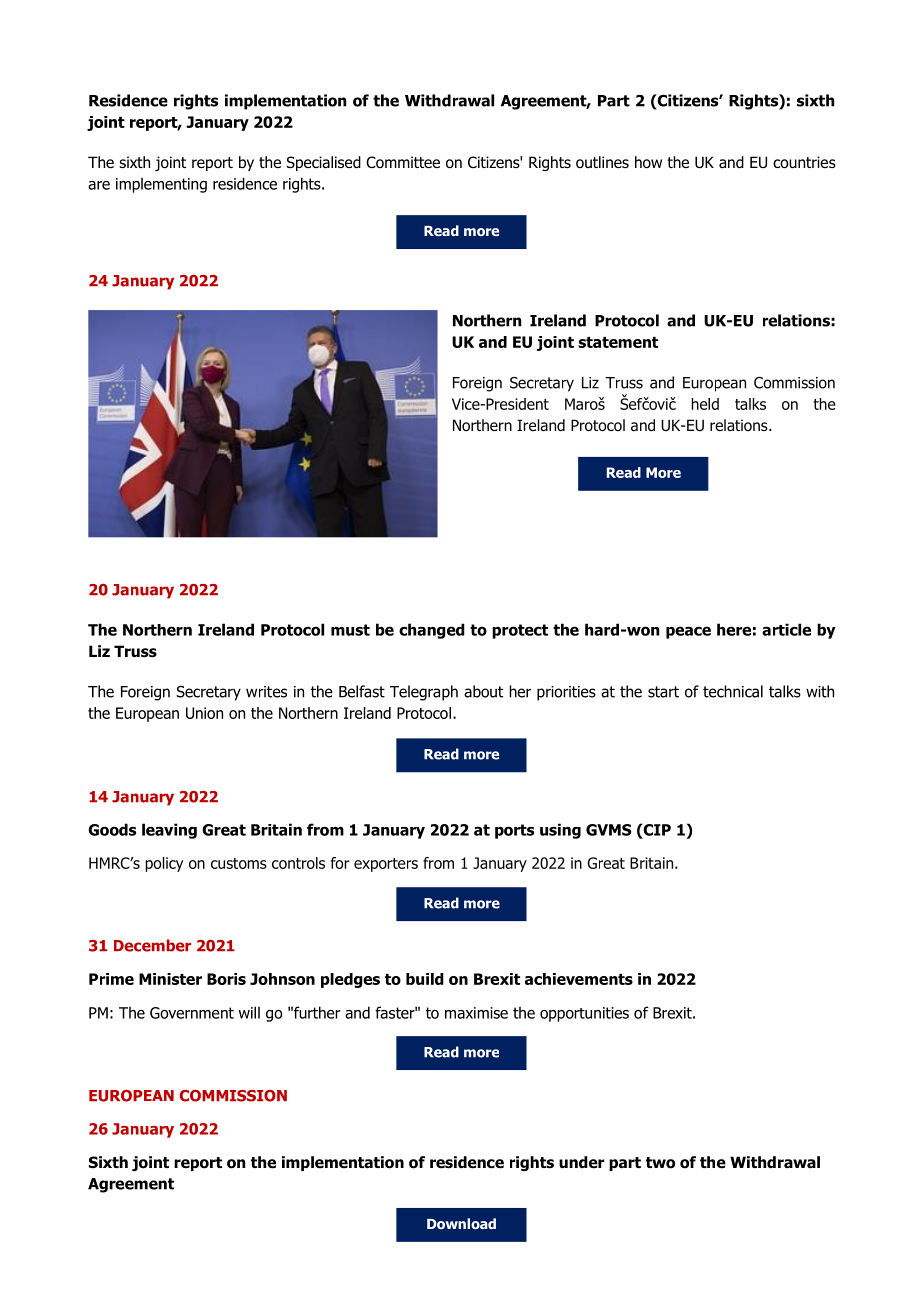 The image size is (924, 1308). What do you see at coordinates (560, 831) in the document?
I see `using` at bounding box center [560, 831].
